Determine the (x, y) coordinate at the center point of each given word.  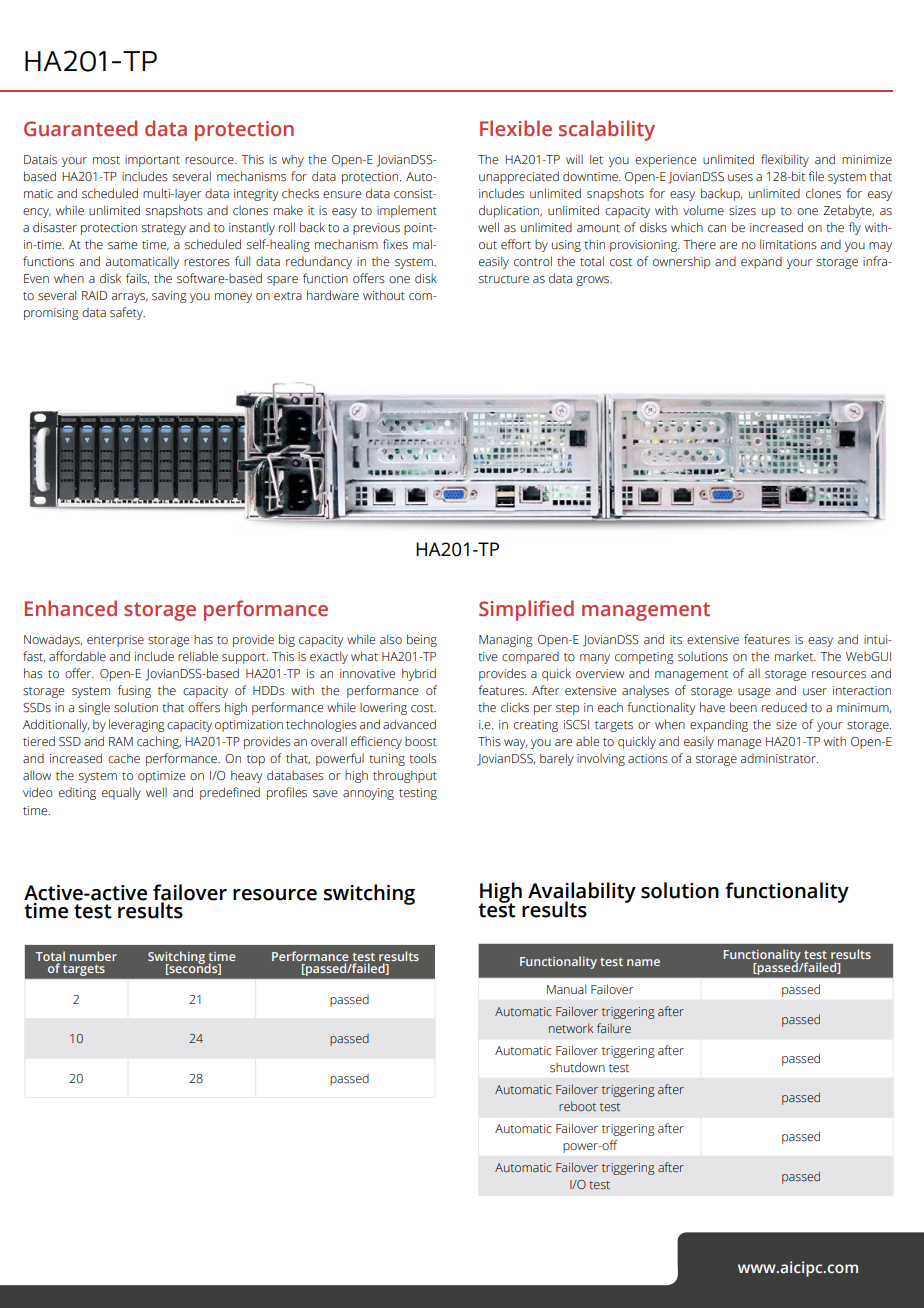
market (795, 656)
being (422, 640)
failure (614, 1028)
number (93, 956)
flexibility (785, 160)
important (152, 161)
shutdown (577, 1067)
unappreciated (519, 177)
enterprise (115, 641)
